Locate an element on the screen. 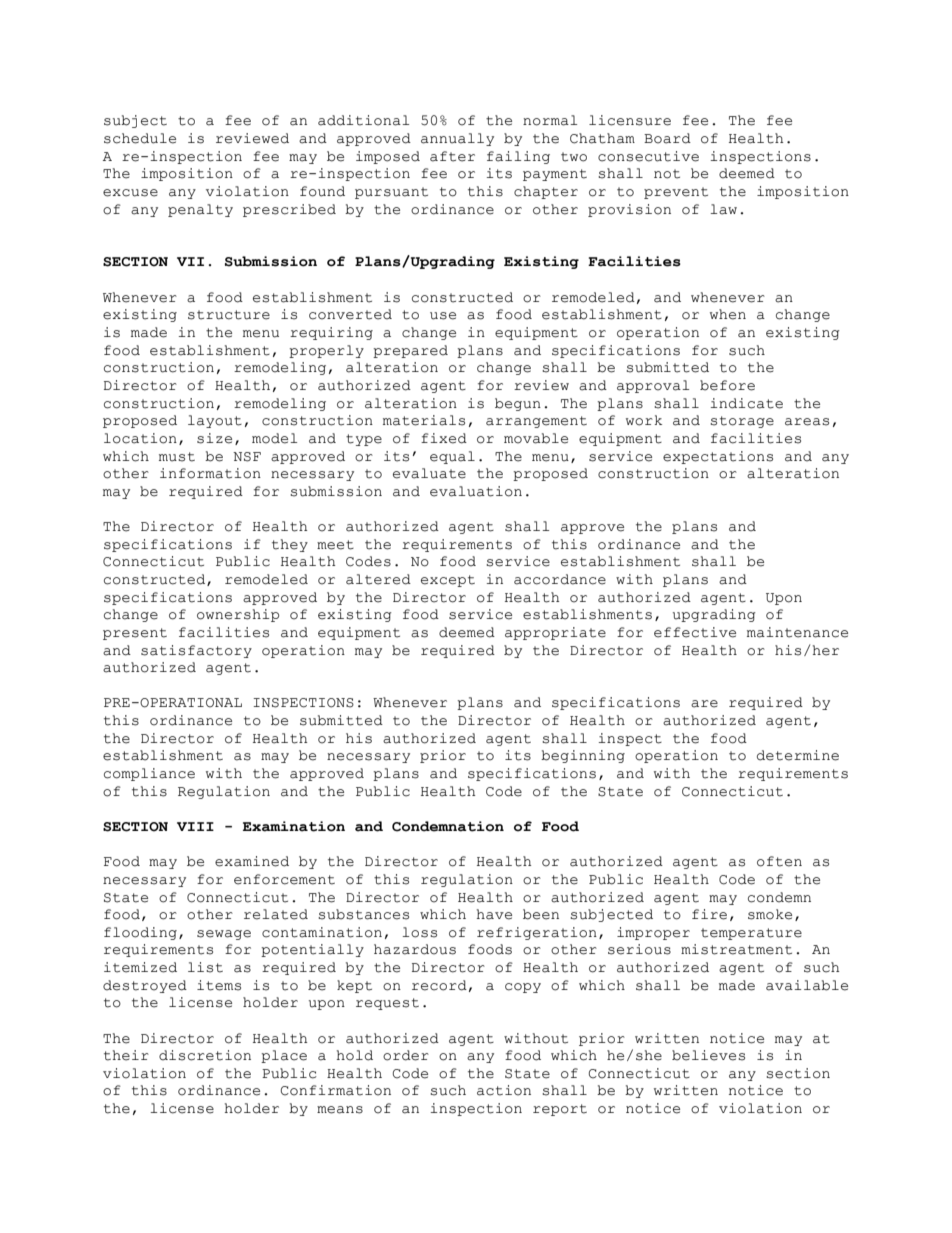  after is located at coordinates (452, 156).
